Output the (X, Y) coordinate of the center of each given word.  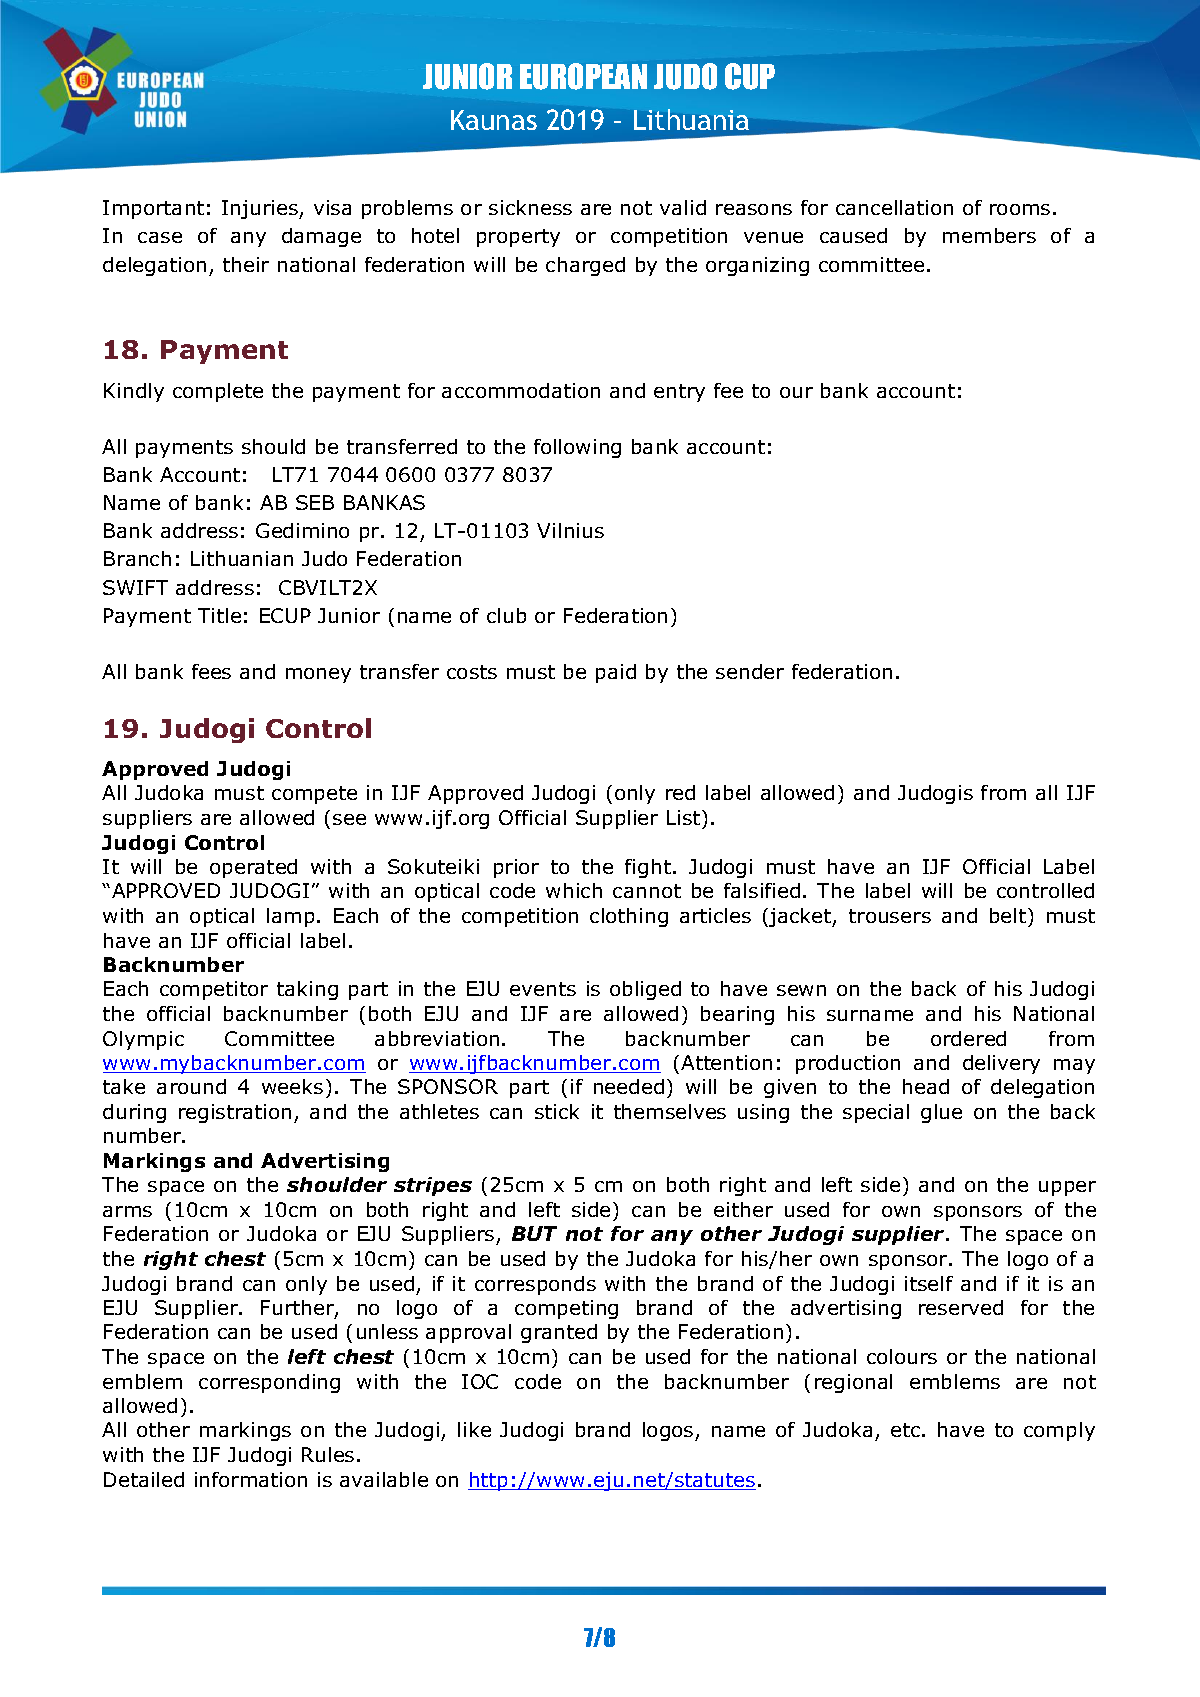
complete (218, 392)
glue (941, 1113)
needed (629, 1086)
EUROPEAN (583, 76)
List (685, 817)
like (474, 1429)
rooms (1020, 209)
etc (905, 1430)
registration (235, 1113)
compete (314, 795)
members (989, 235)
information (251, 1479)
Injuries (261, 209)
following (577, 448)
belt (1008, 915)
